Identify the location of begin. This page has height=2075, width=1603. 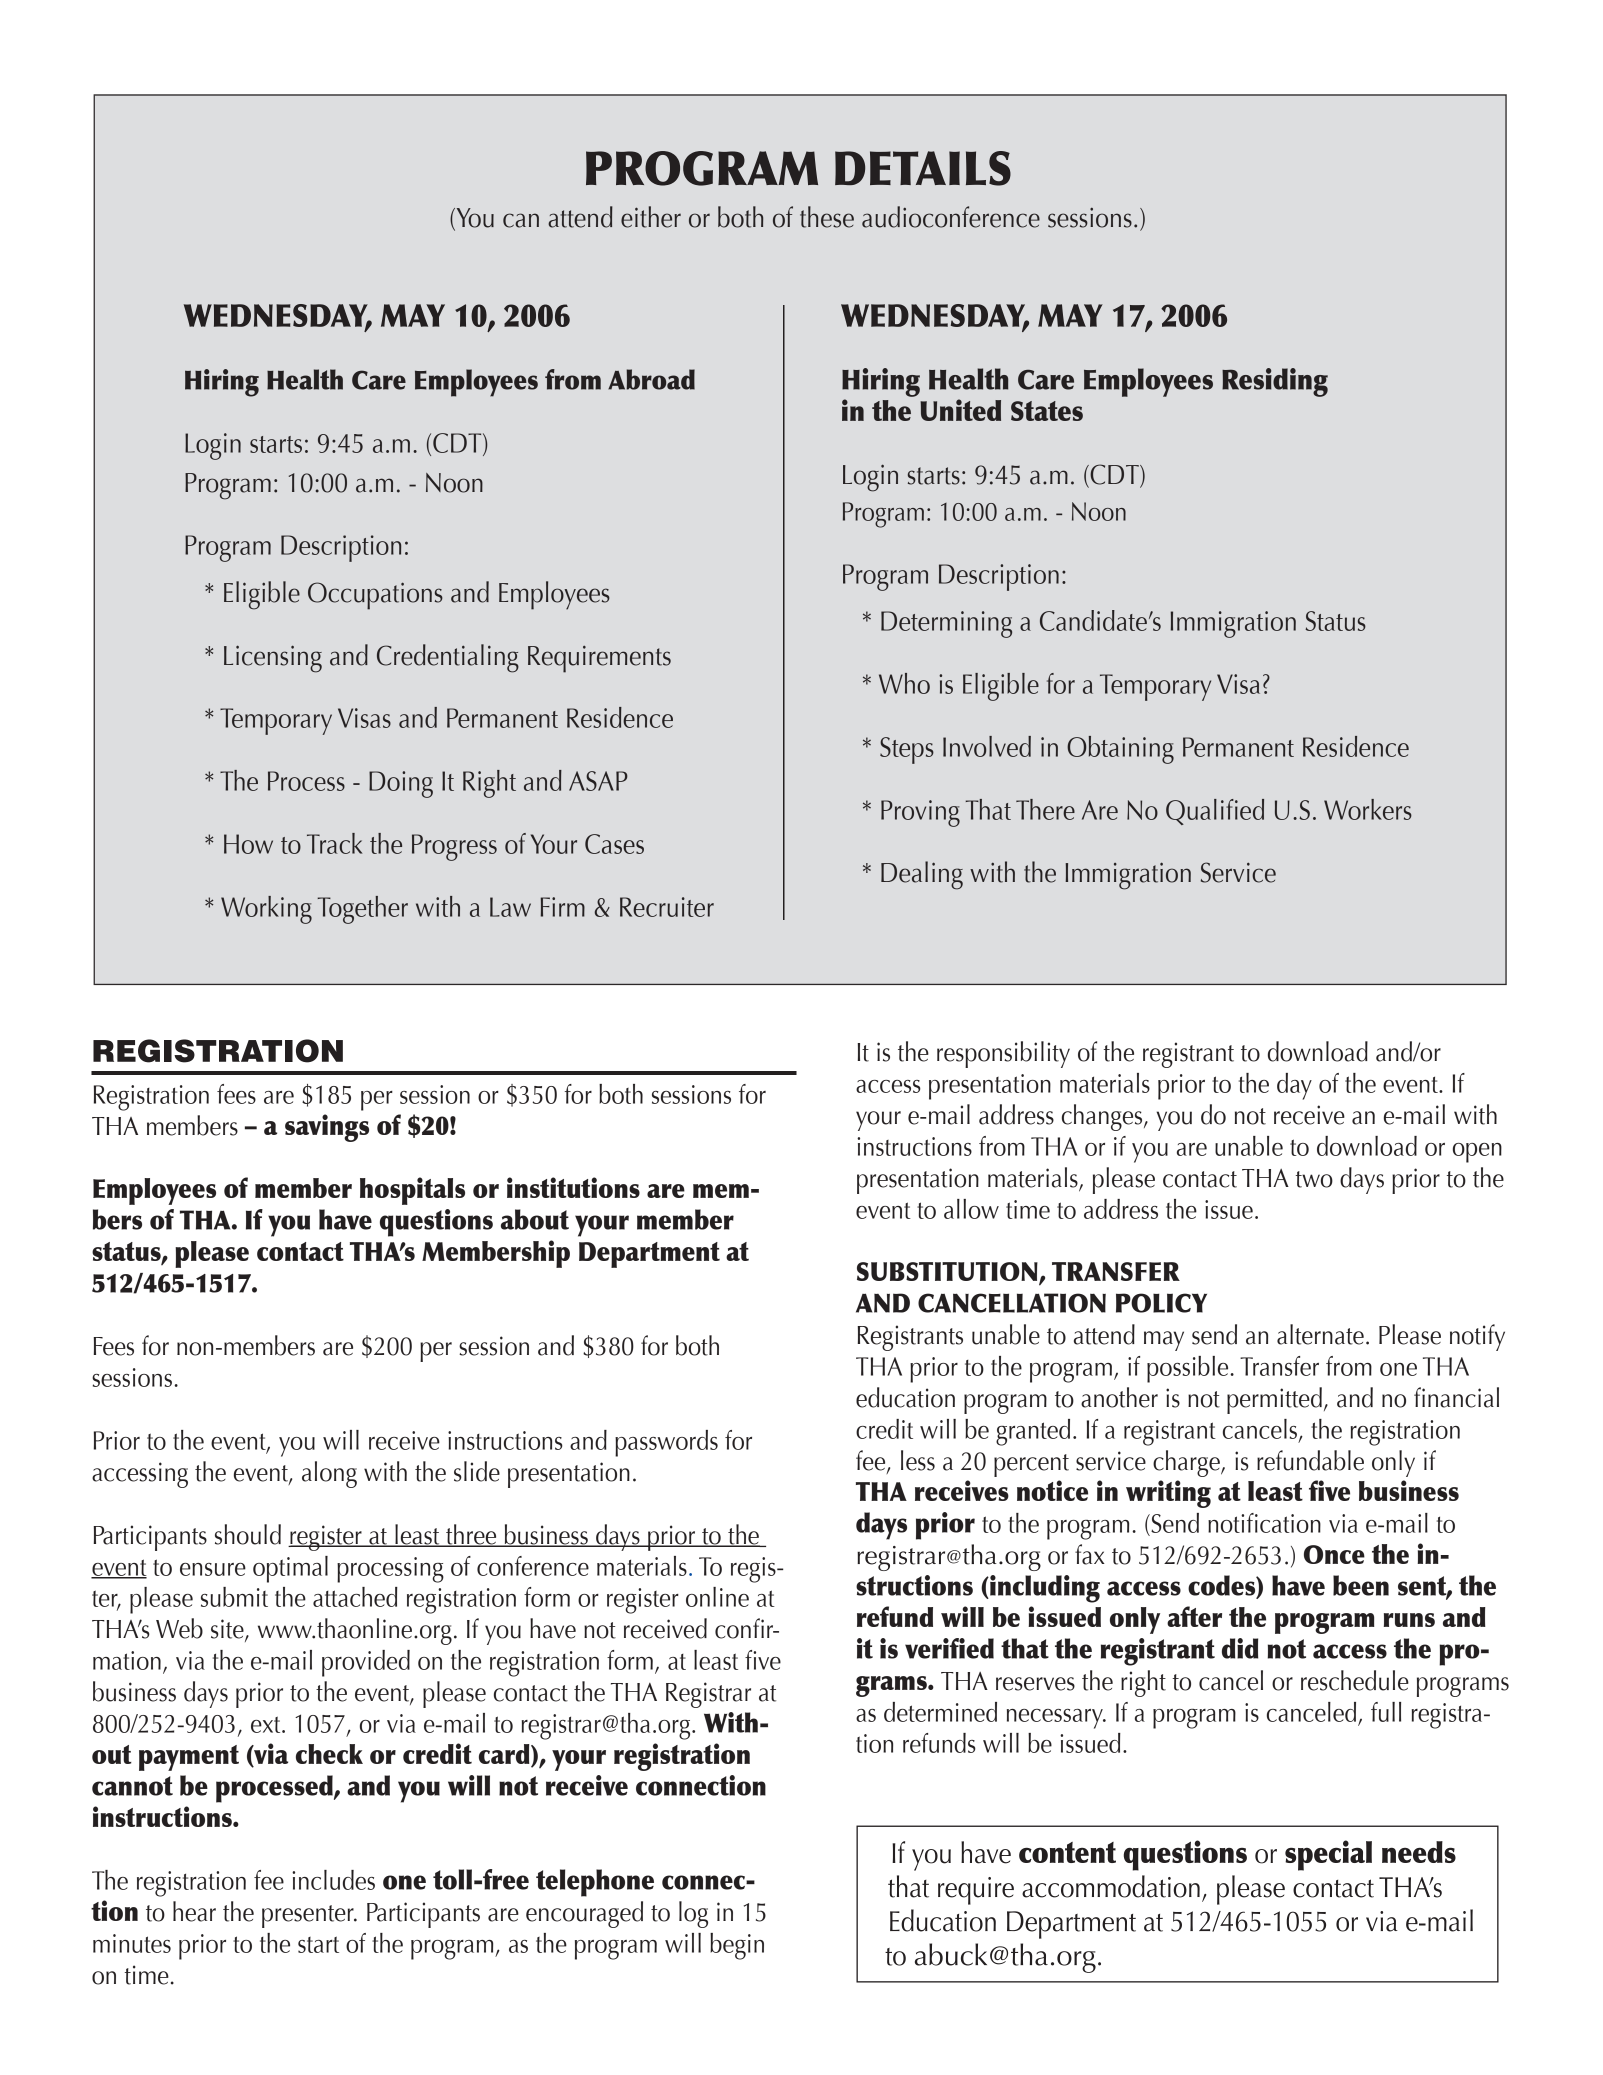
(737, 1946).
